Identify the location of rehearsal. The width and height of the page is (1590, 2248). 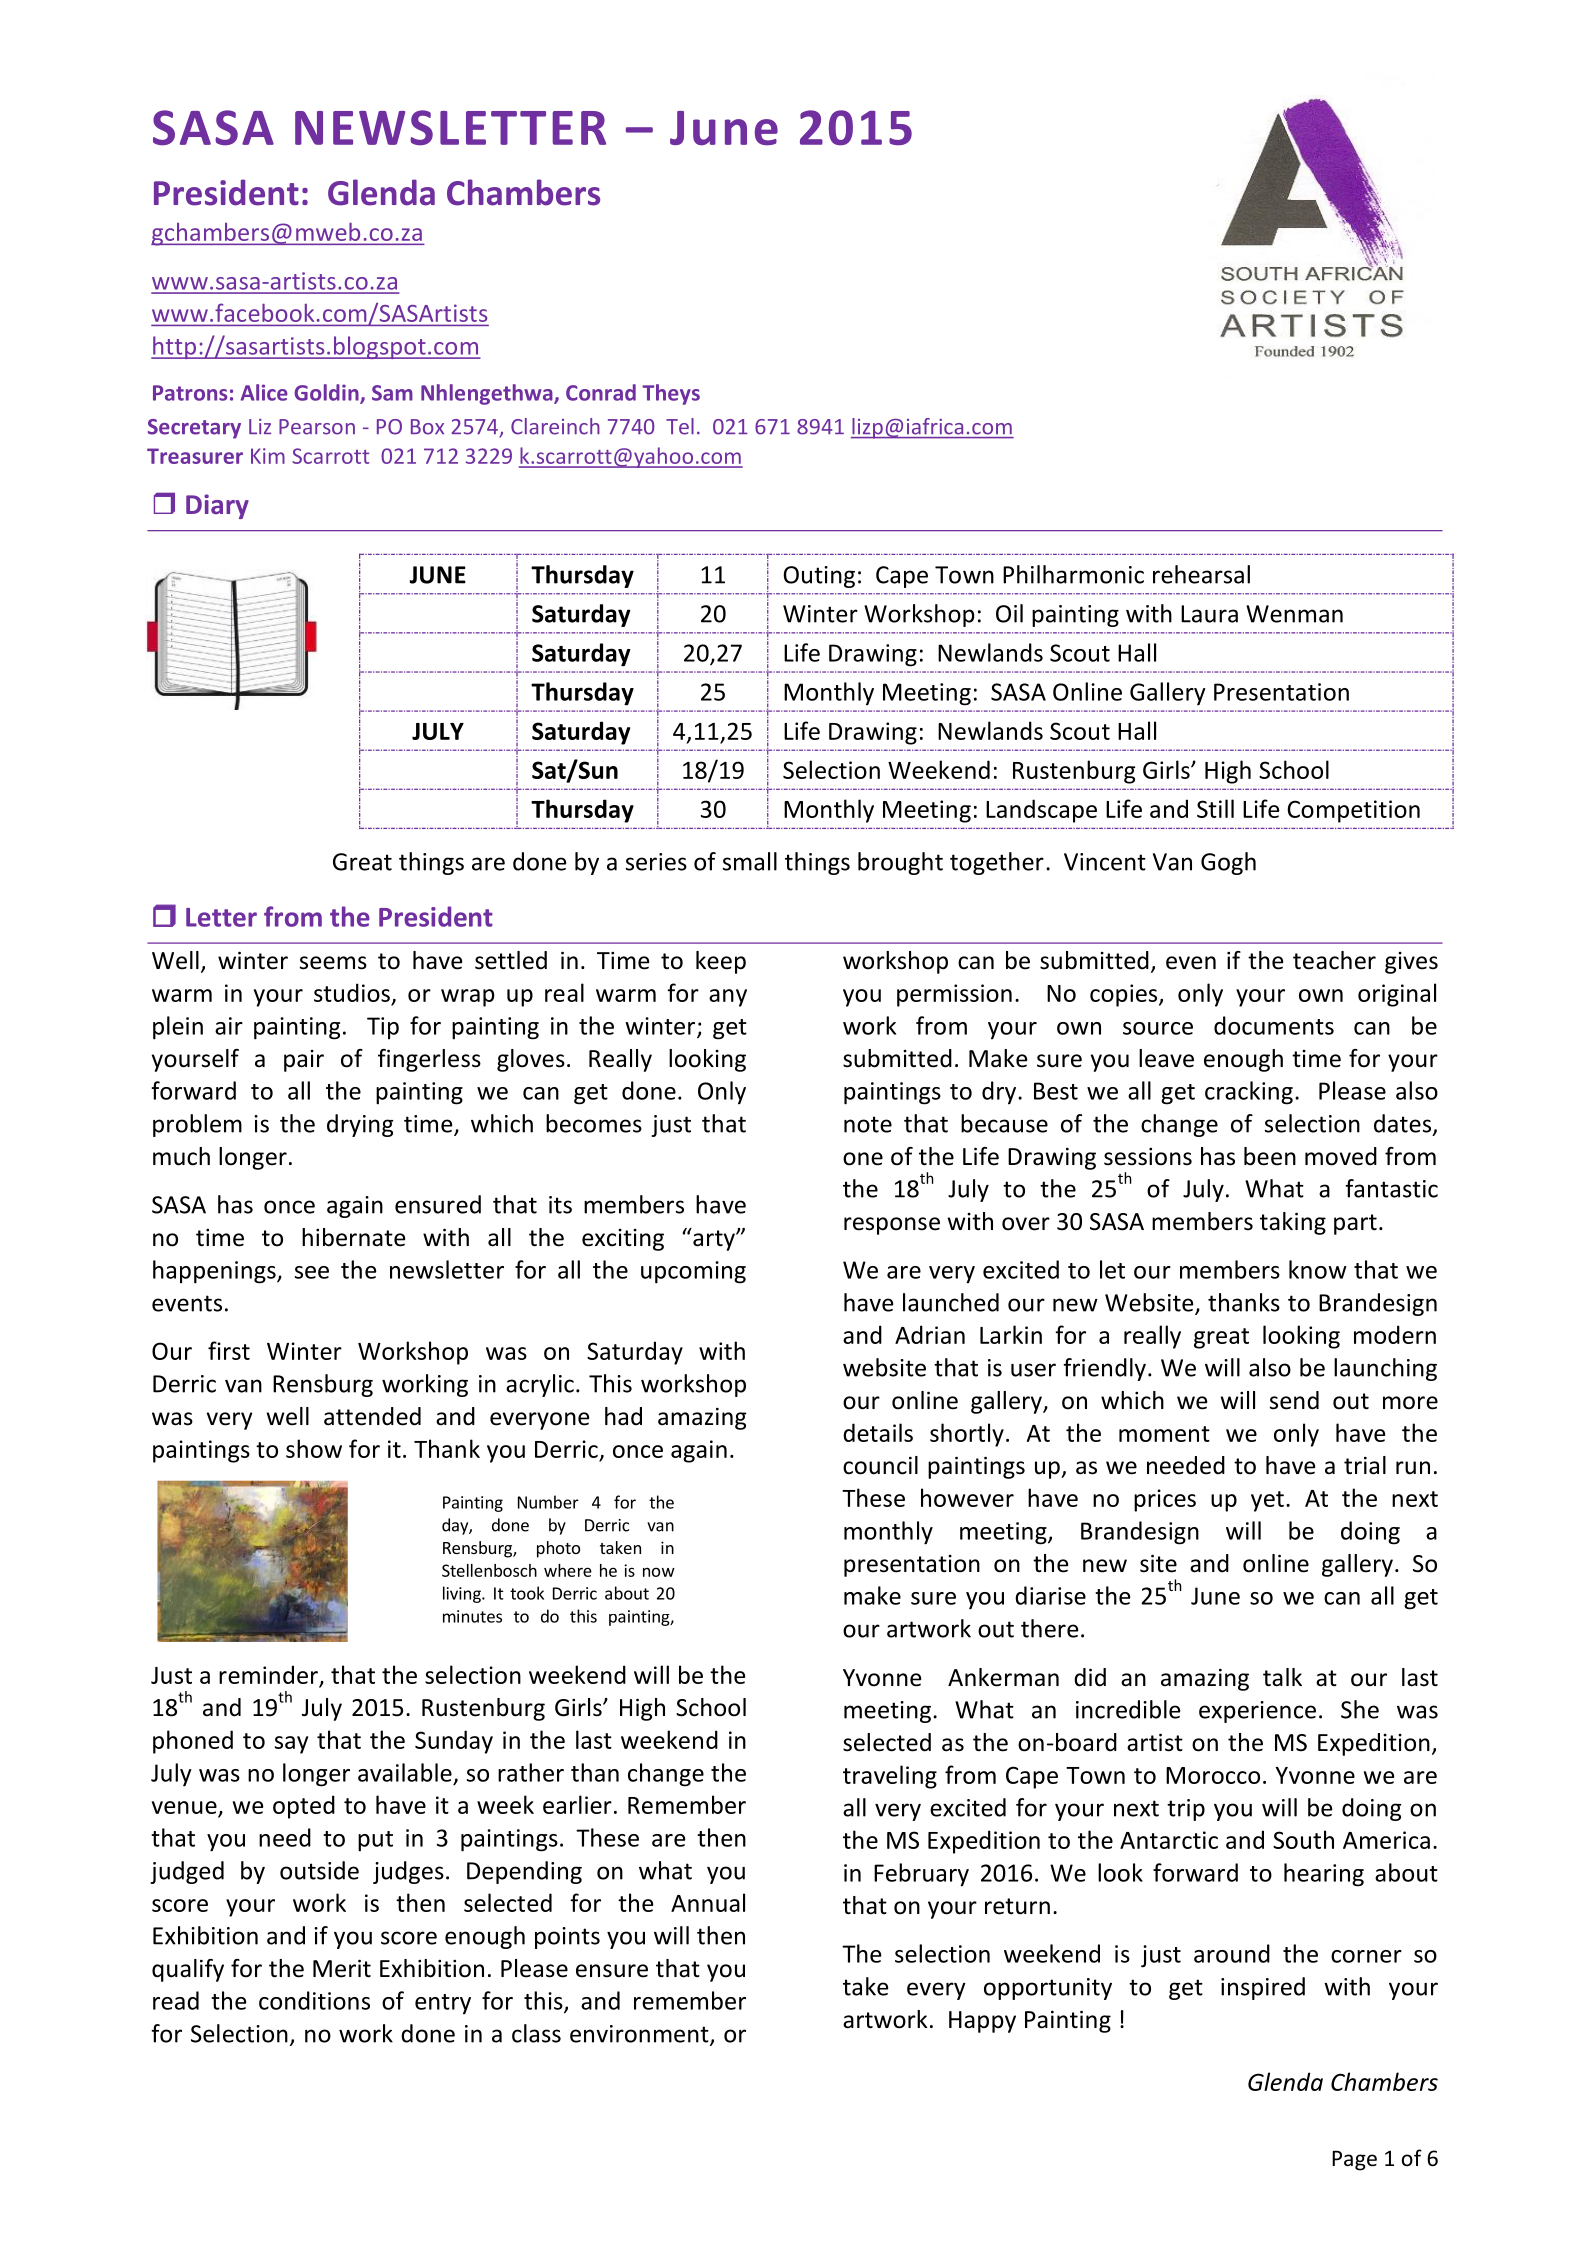
(1201, 574).
